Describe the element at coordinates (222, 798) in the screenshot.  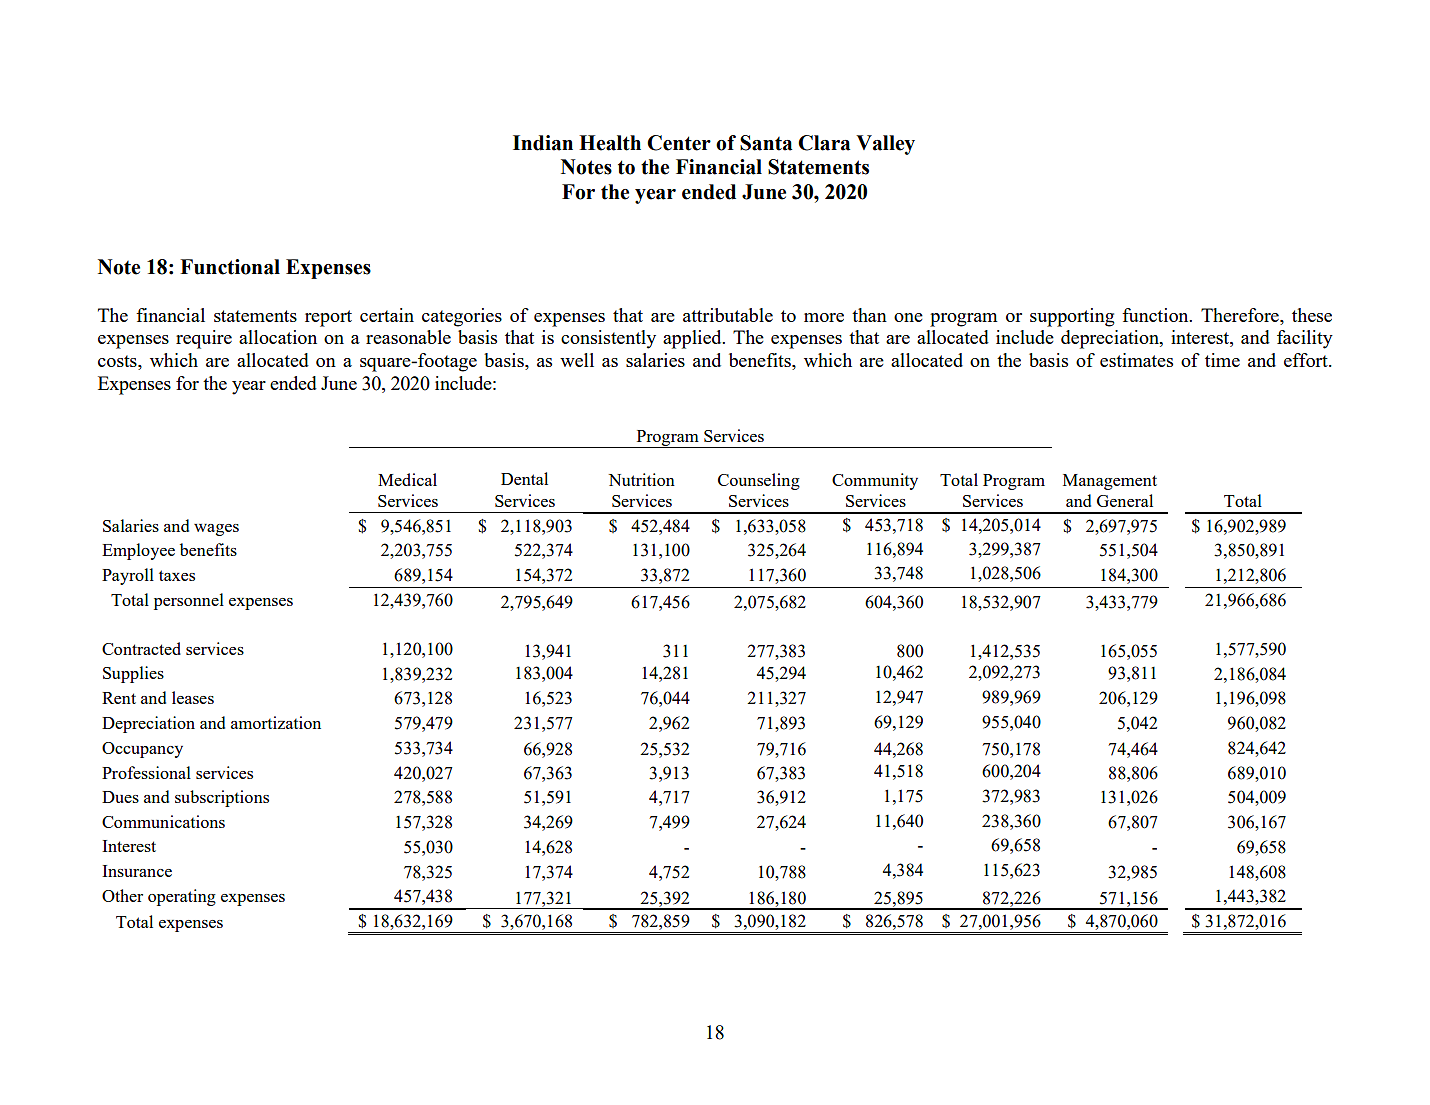
I see `subscriptions` at that location.
